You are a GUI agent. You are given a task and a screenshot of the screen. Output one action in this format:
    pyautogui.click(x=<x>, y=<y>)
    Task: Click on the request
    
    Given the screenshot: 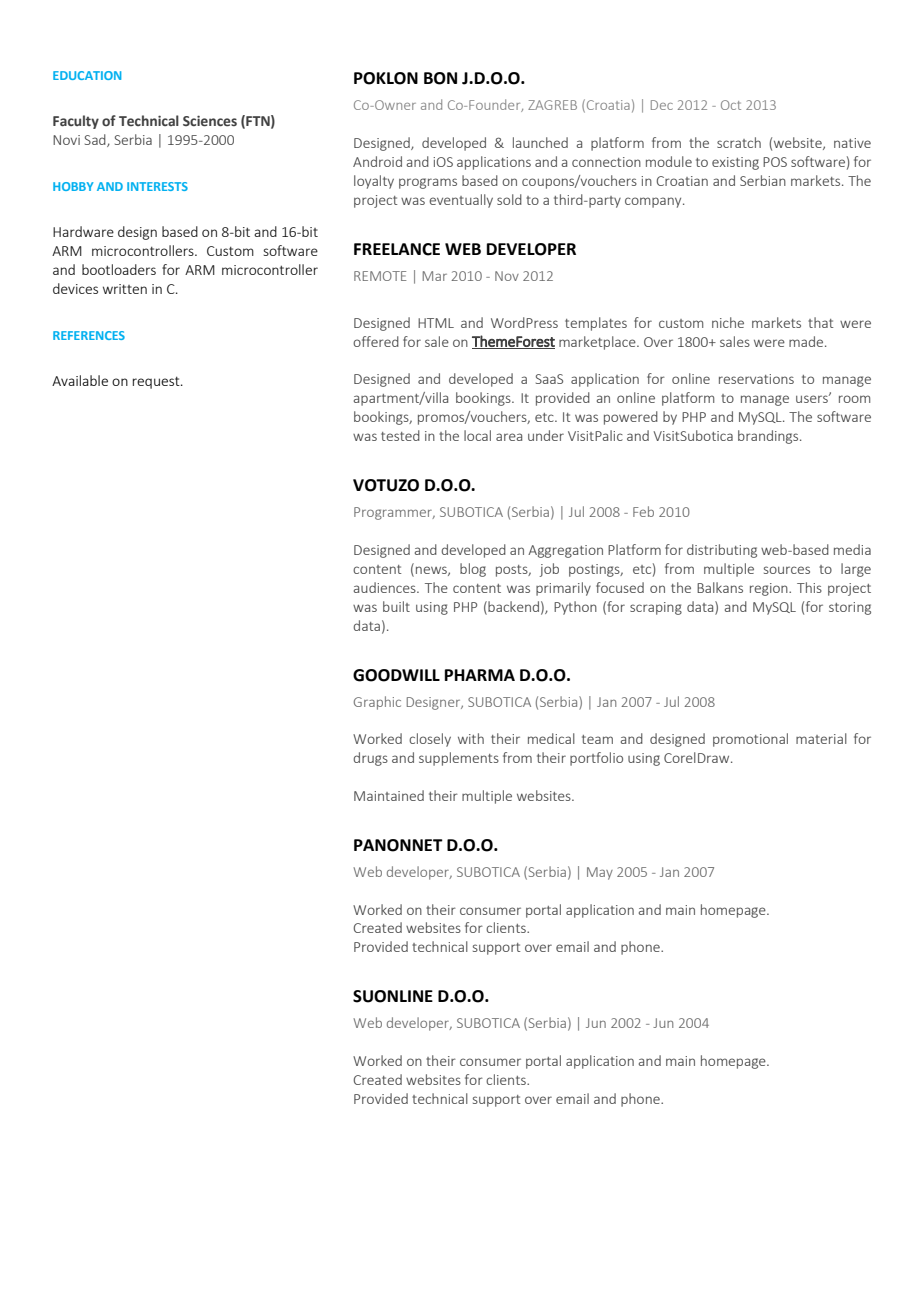 What is the action you would take?
    pyautogui.click(x=157, y=382)
